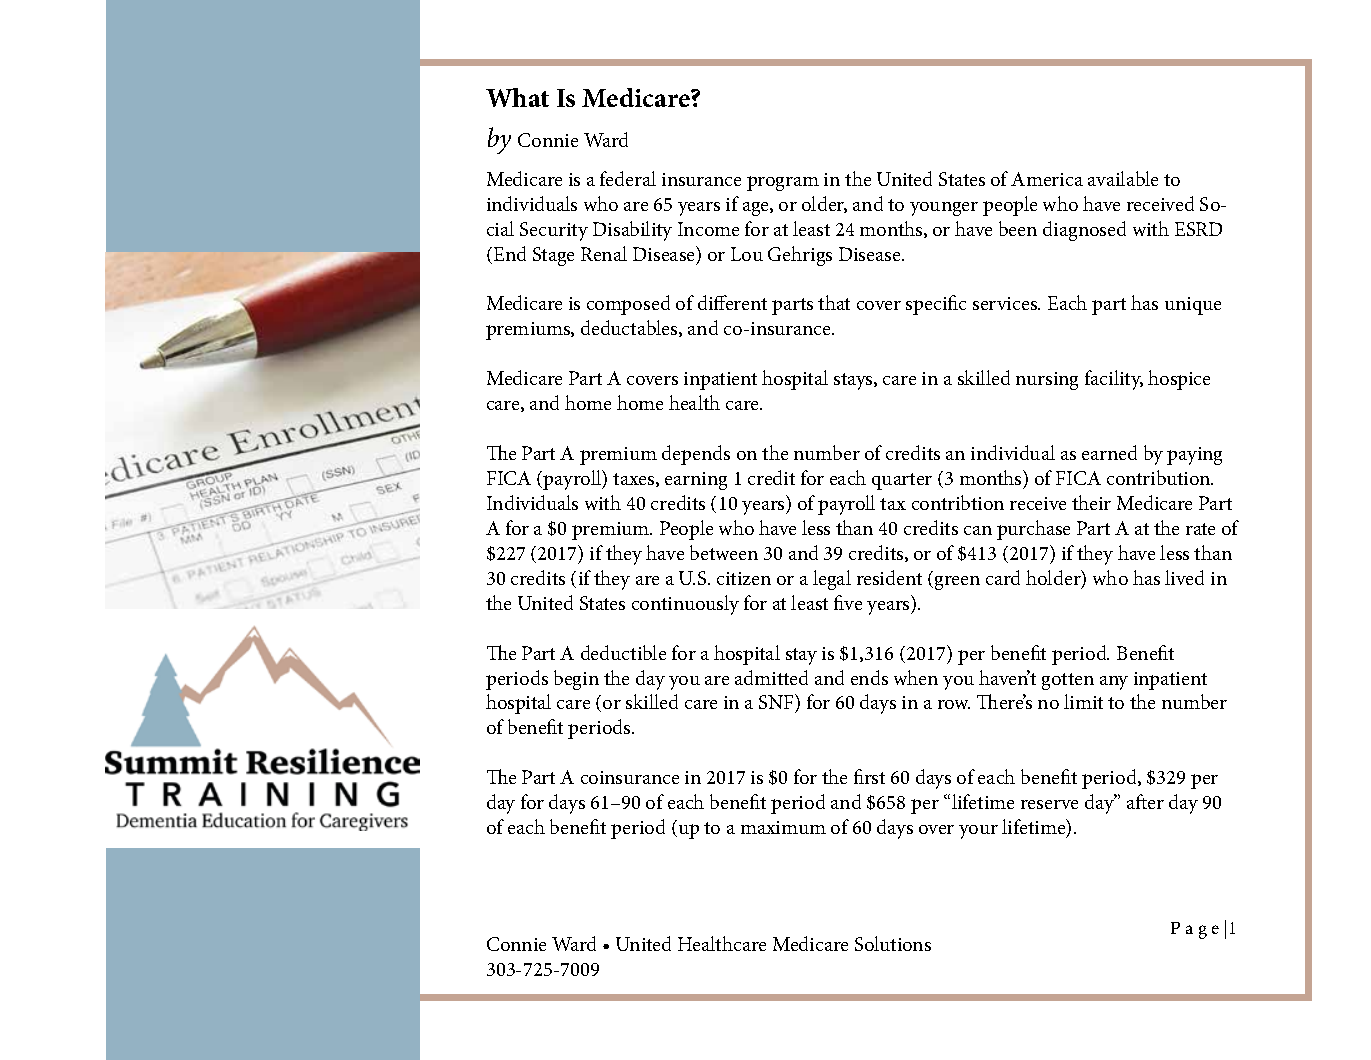 This screenshot has width=1371, height=1060. Describe the element at coordinates (1114, 380) in the screenshot. I see `facility` at that location.
